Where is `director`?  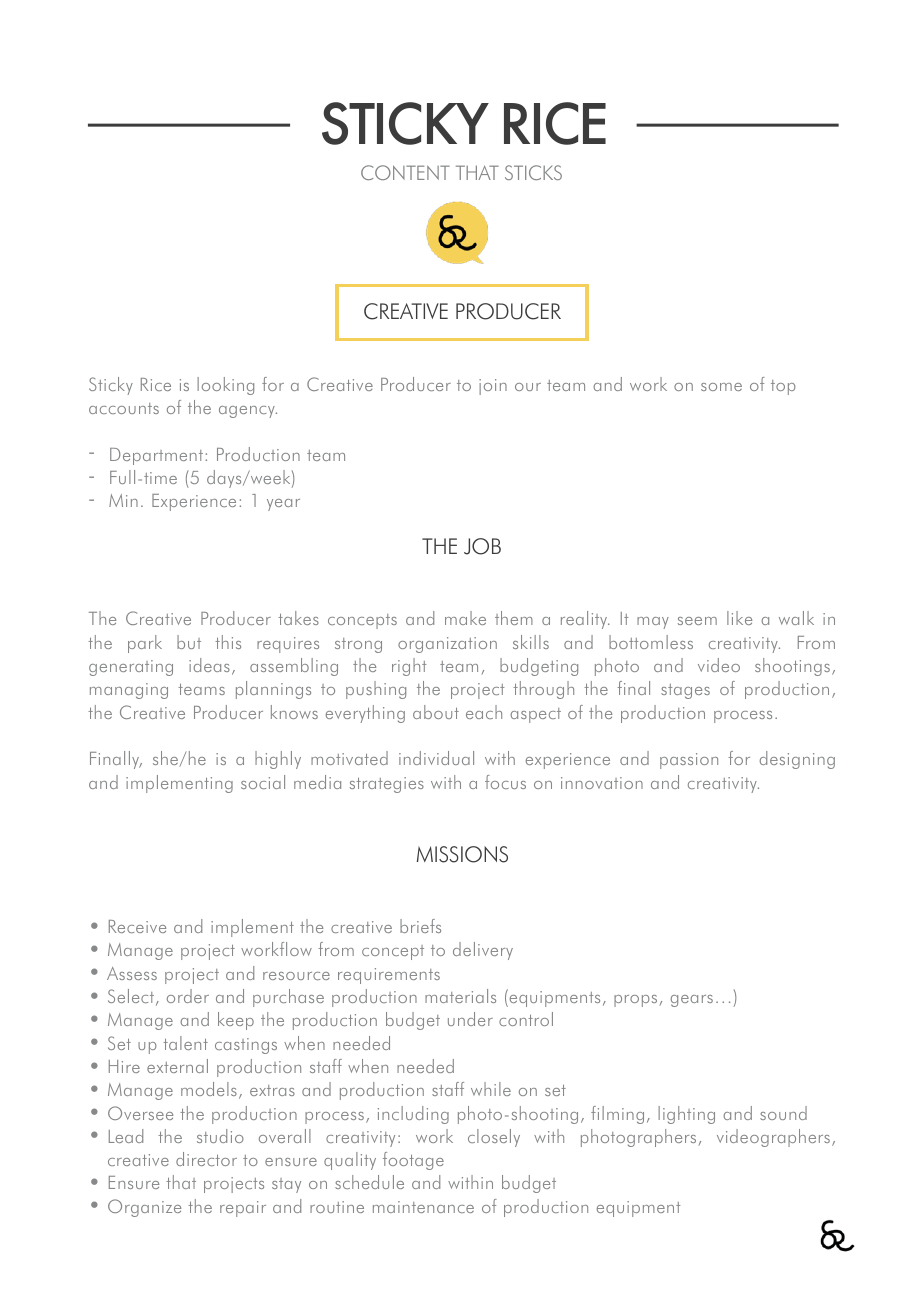 director is located at coordinates (206, 1159).
